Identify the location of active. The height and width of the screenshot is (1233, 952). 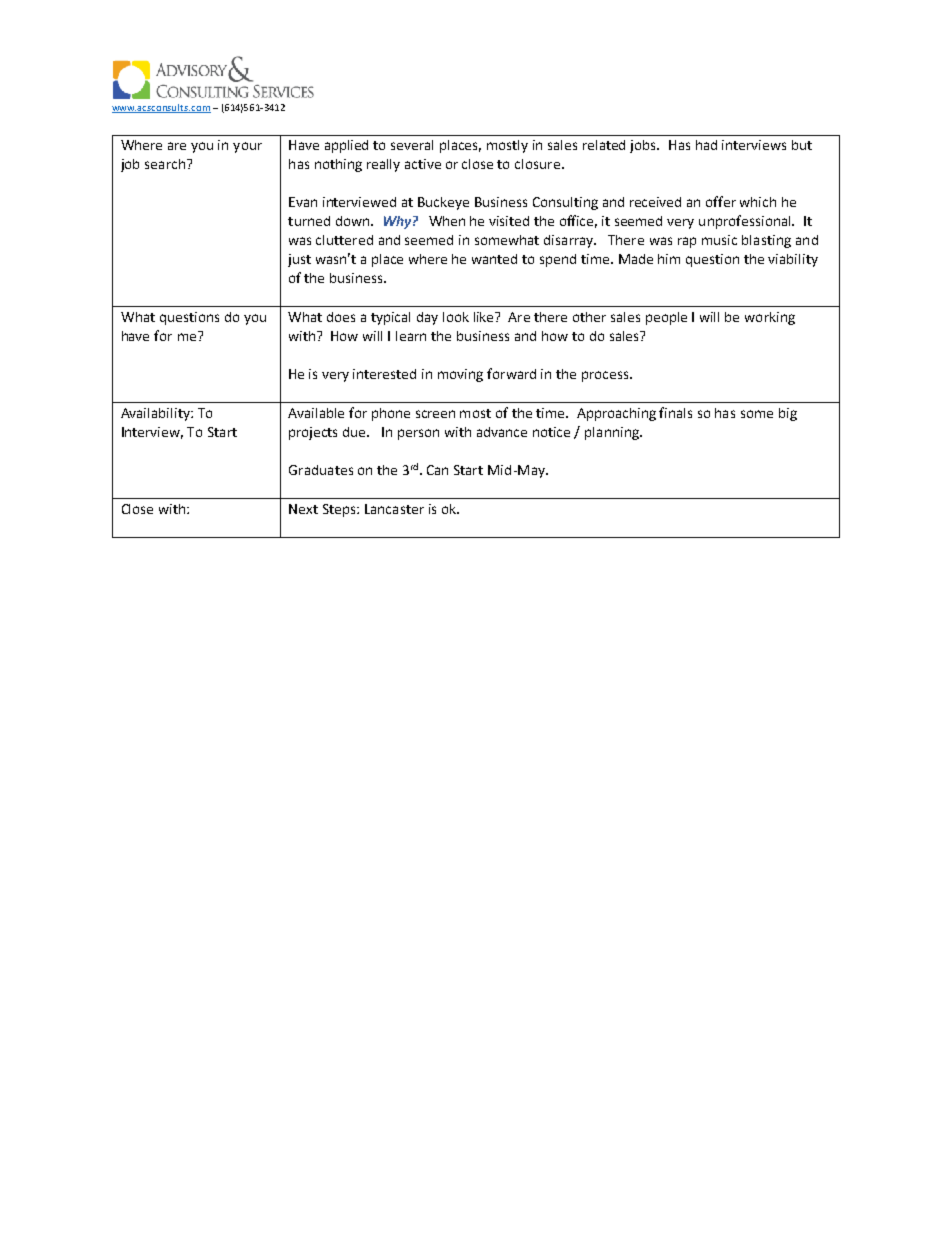
(423, 164).
